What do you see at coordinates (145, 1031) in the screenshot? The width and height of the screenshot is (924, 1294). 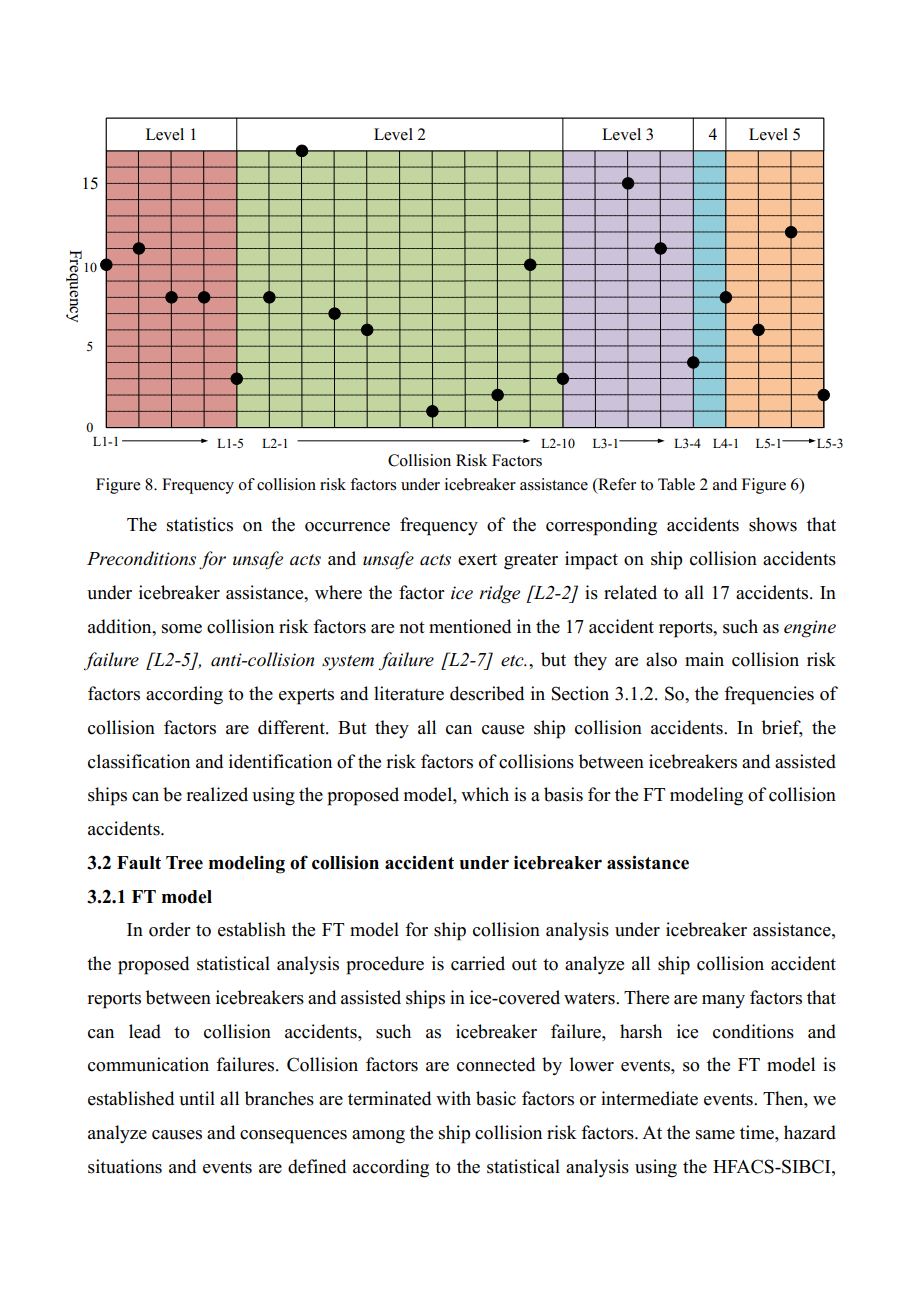 I see `lead` at bounding box center [145, 1031].
